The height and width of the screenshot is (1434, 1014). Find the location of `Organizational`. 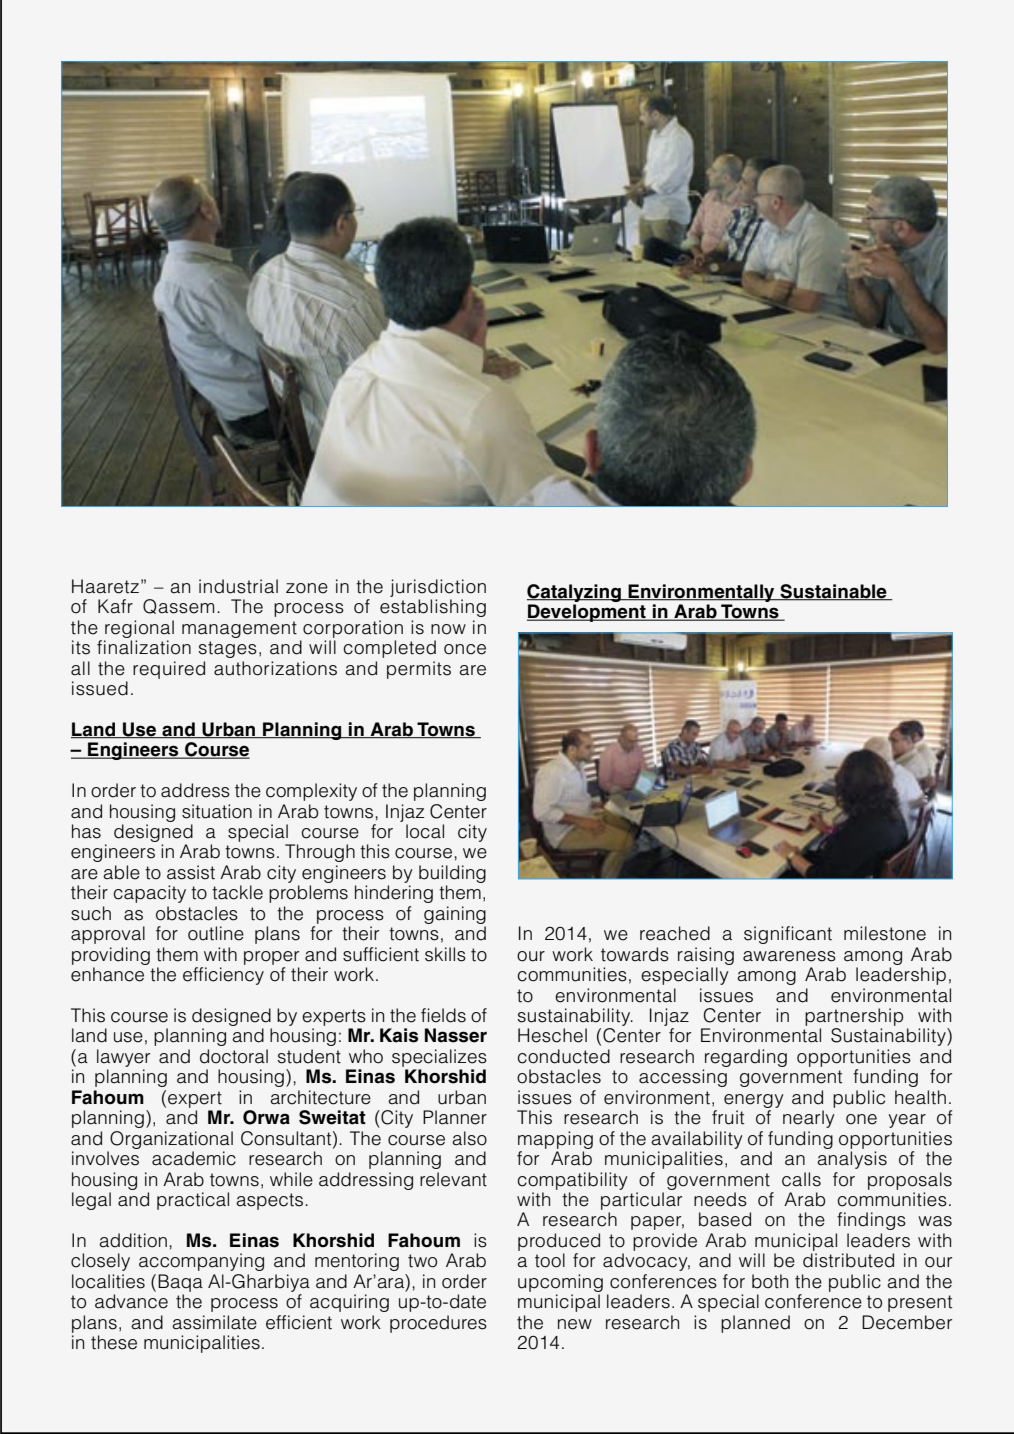

Organizational is located at coordinates (171, 1140).
